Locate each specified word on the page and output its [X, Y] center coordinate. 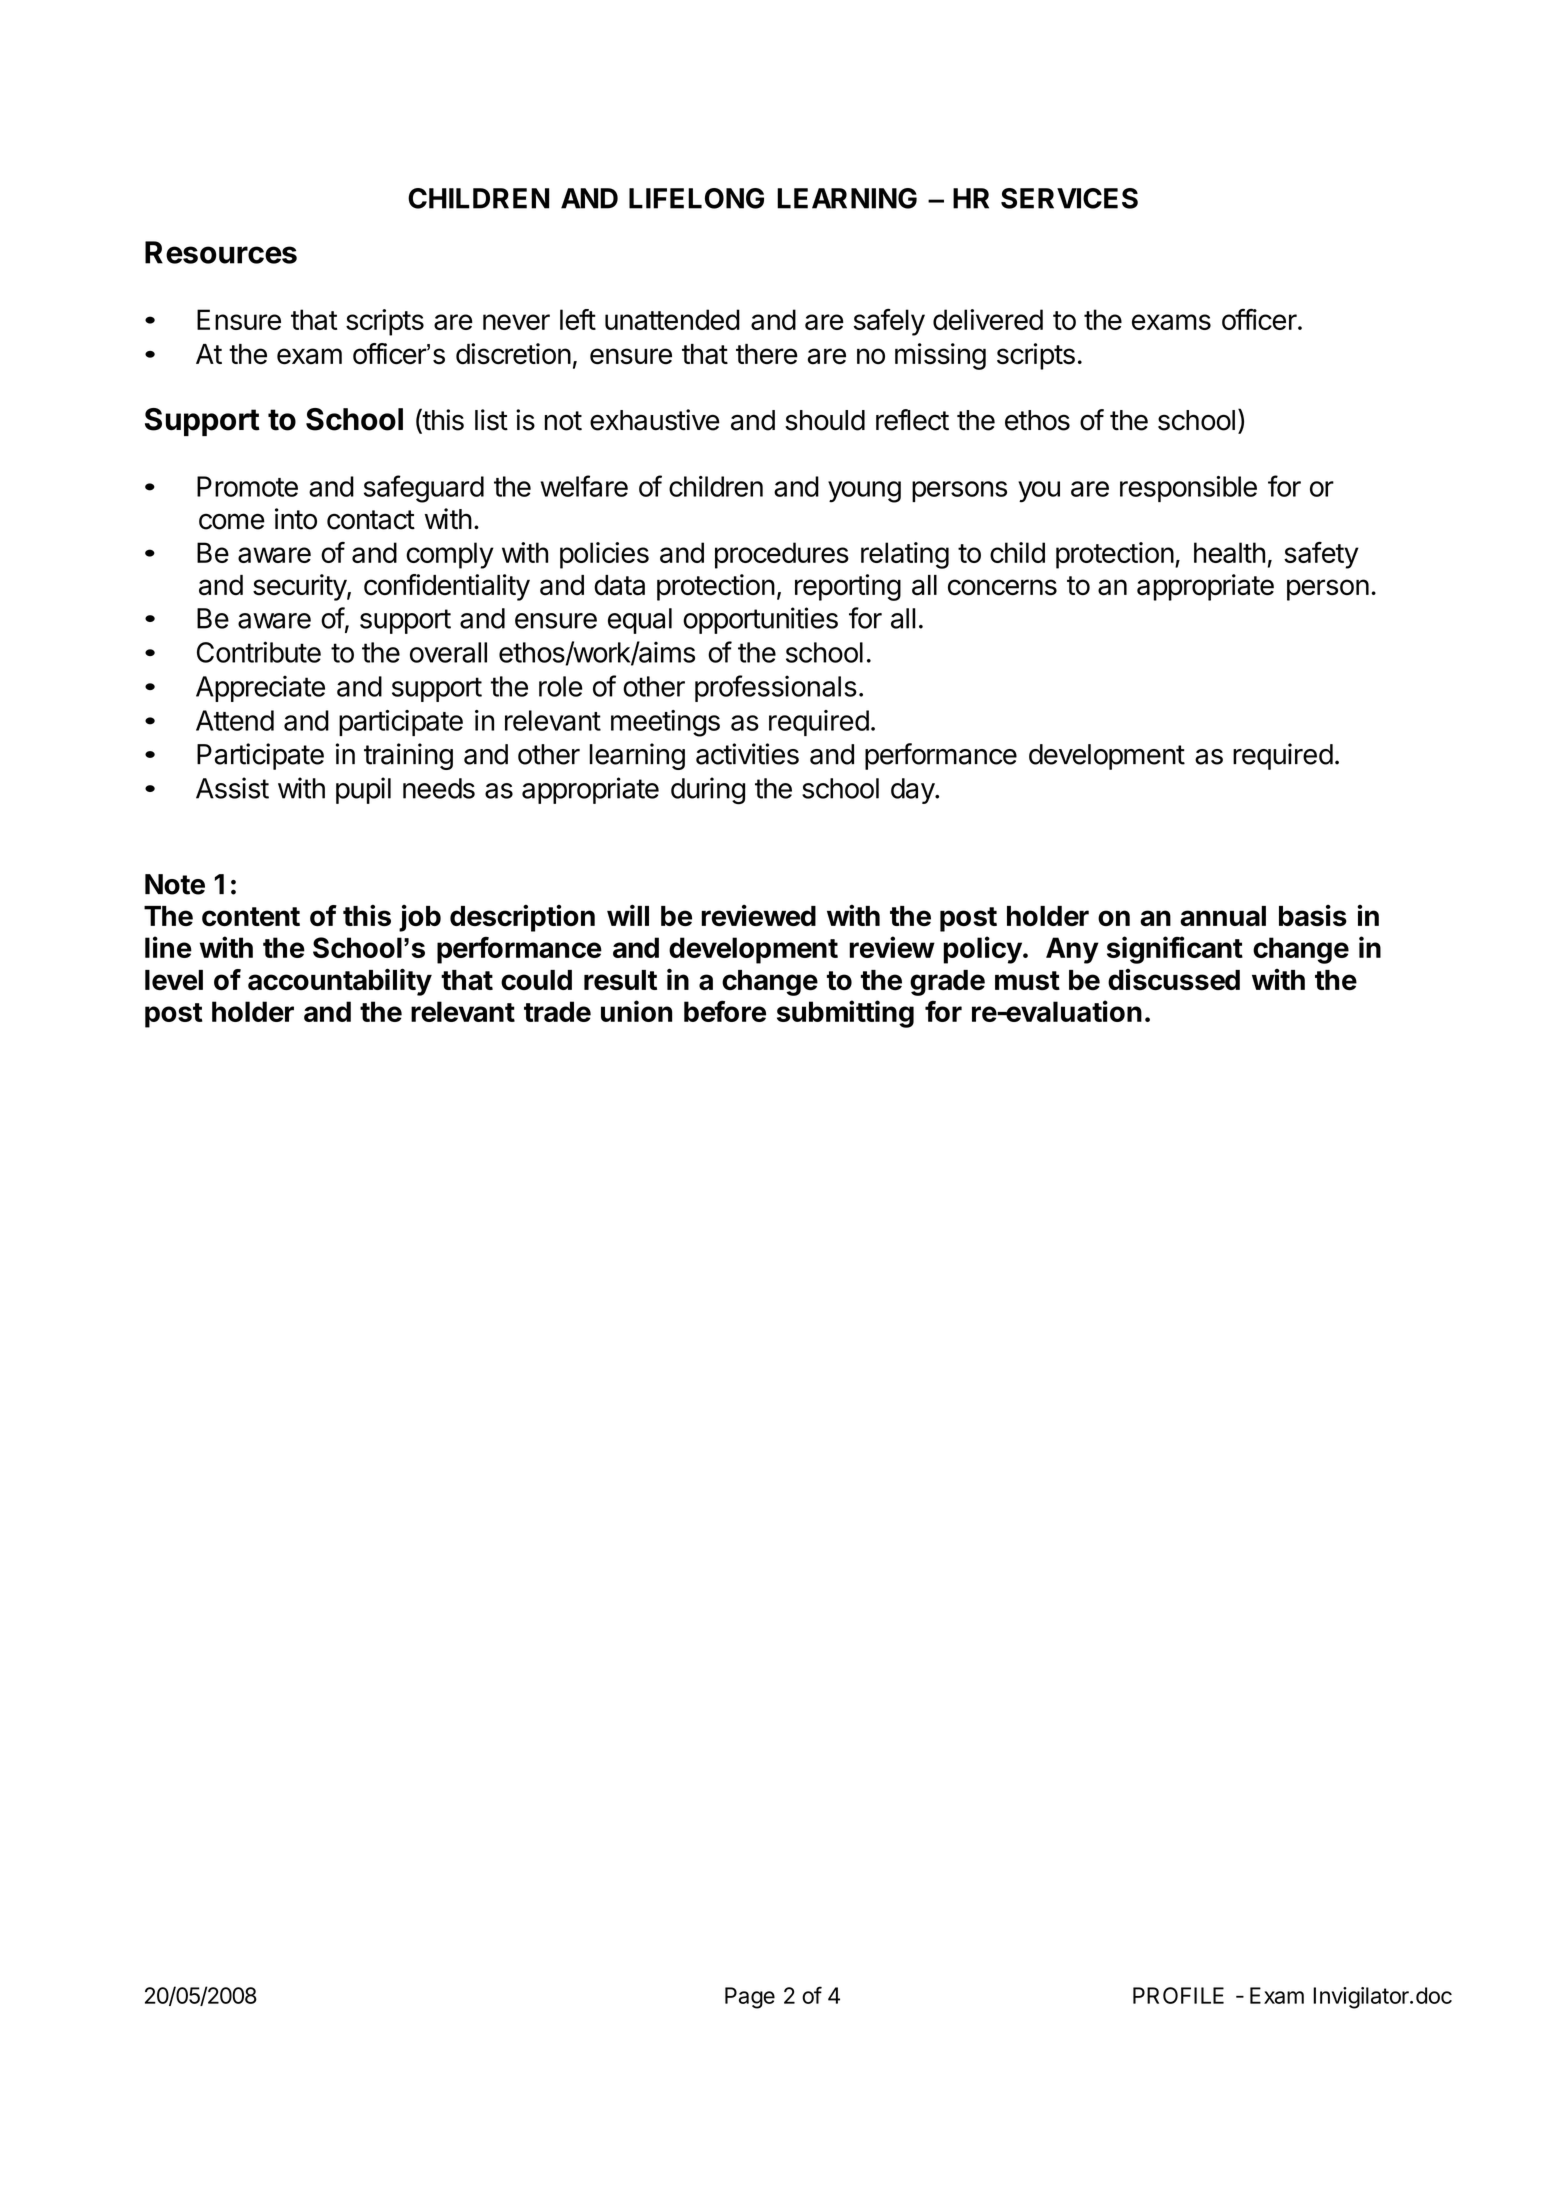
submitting [845, 1014]
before [725, 1011]
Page [750, 1998]
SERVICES [1069, 198]
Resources [221, 252]
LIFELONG [696, 198]
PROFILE [1178, 1995]
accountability [340, 982]
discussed [1174, 980]
